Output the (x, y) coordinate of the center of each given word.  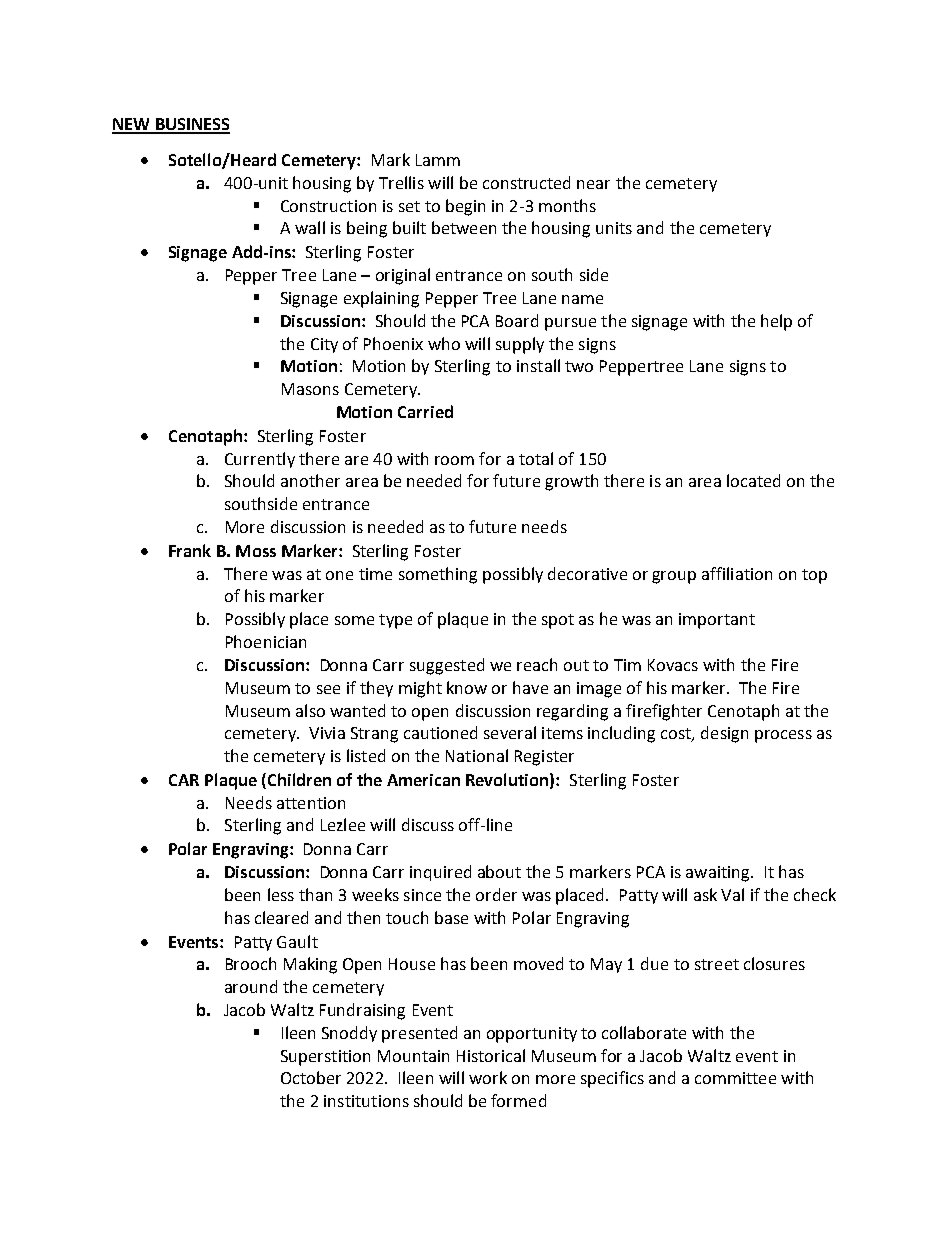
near (593, 184)
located (753, 480)
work (488, 1077)
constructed (526, 182)
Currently (260, 460)
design (724, 734)
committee (735, 1078)
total (536, 458)
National (477, 755)
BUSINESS (192, 125)
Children (299, 779)
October (311, 1077)
